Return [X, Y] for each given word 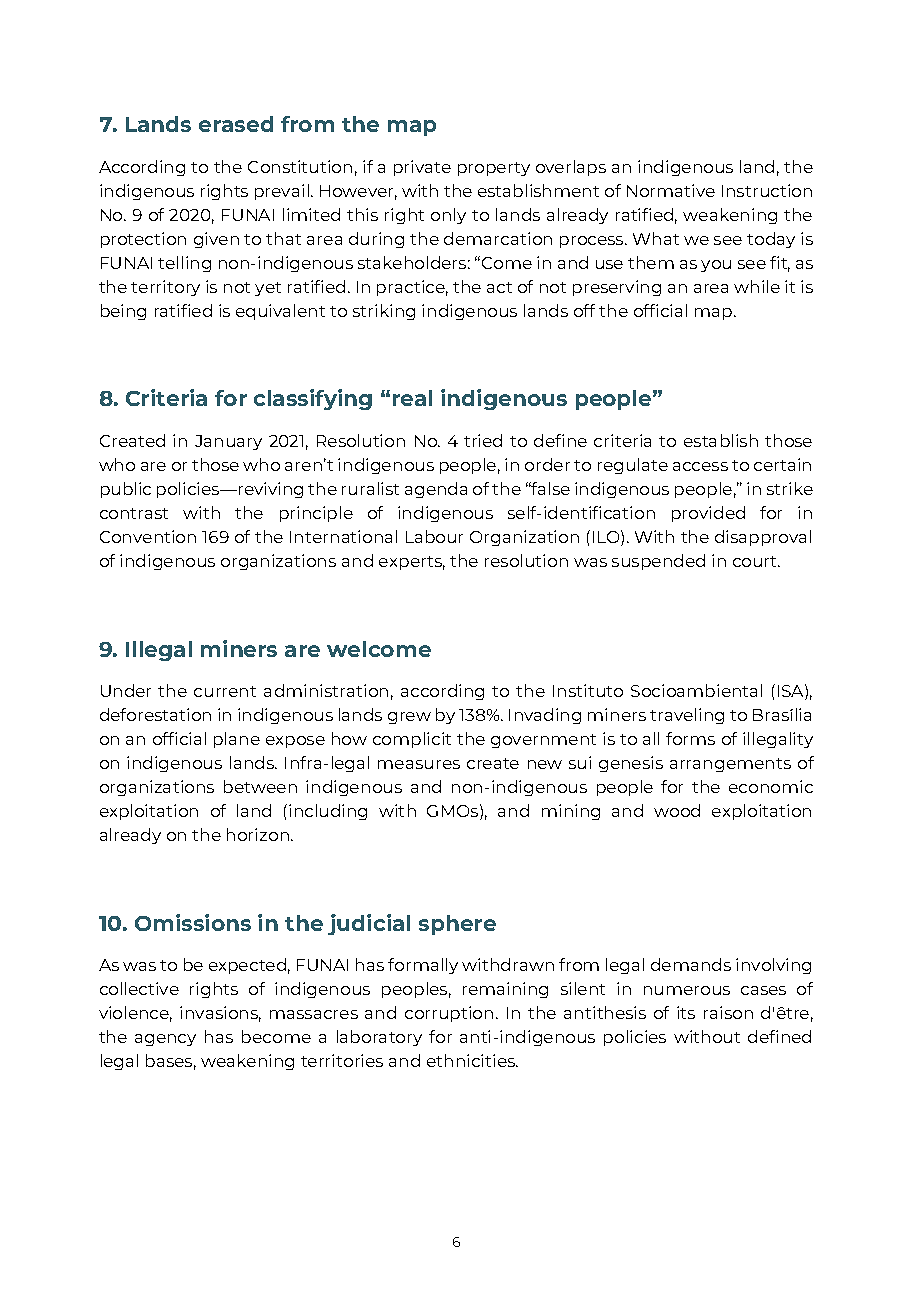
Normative [671, 190]
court [756, 561]
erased [236, 124]
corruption [449, 1014]
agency [165, 1040]
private [422, 168]
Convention [148, 536]
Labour [434, 536]
